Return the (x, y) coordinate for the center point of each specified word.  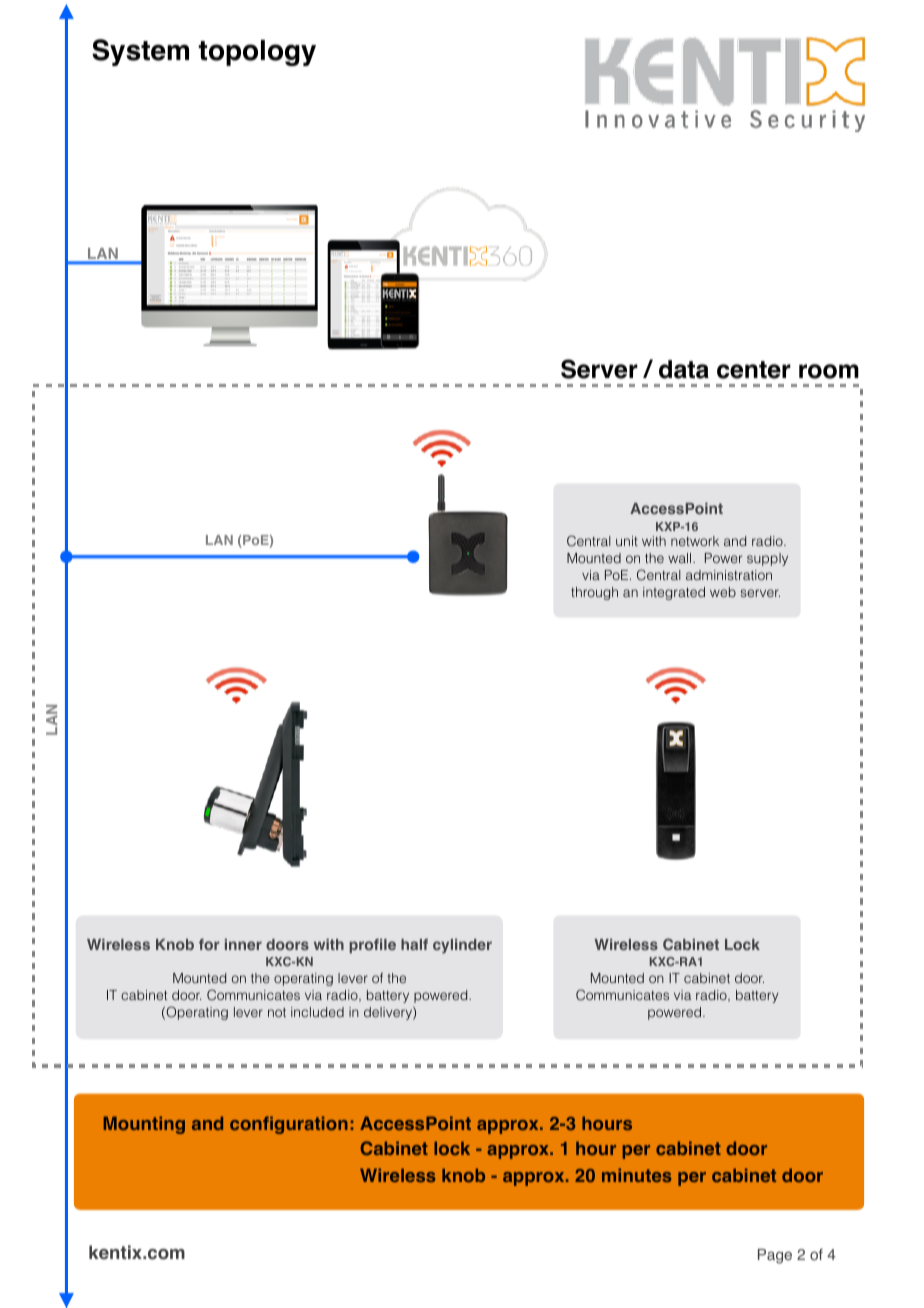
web (723, 592)
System (140, 52)
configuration (289, 1125)
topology (257, 53)
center (754, 370)
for (209, 944)
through (594, 593)
